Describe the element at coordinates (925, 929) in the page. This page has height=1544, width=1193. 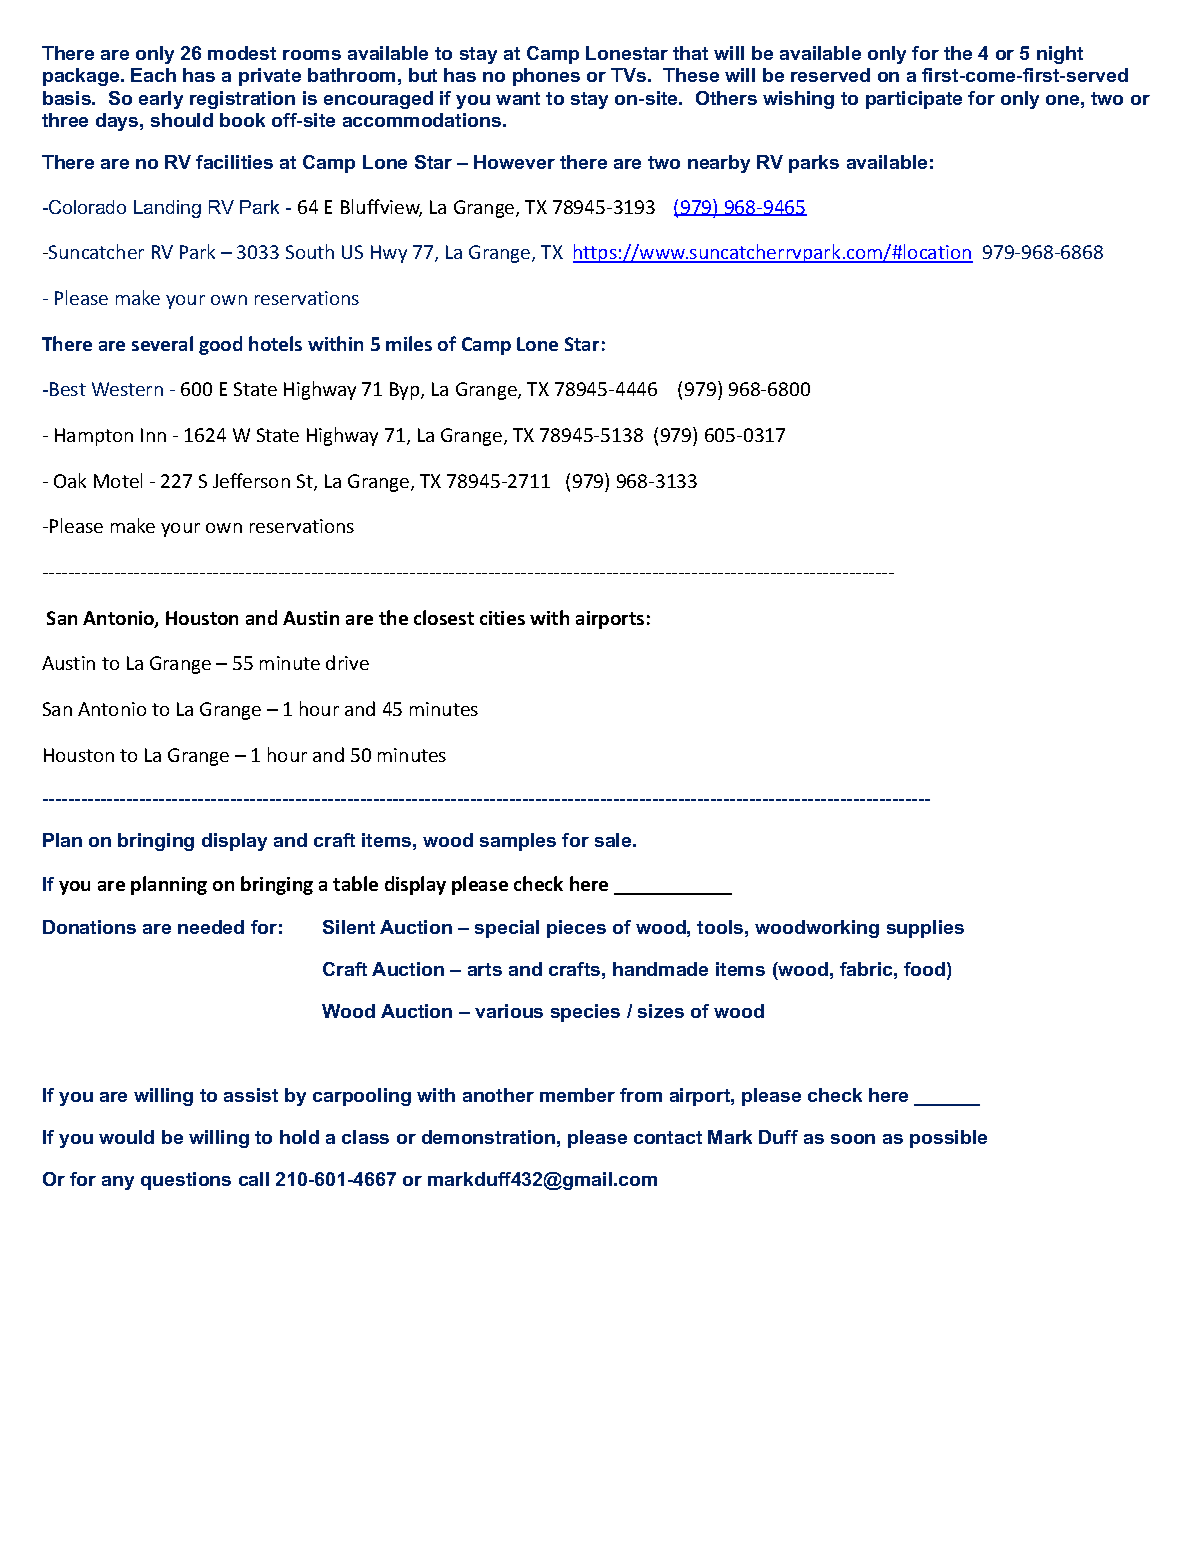
I see `supplies` at that location.
